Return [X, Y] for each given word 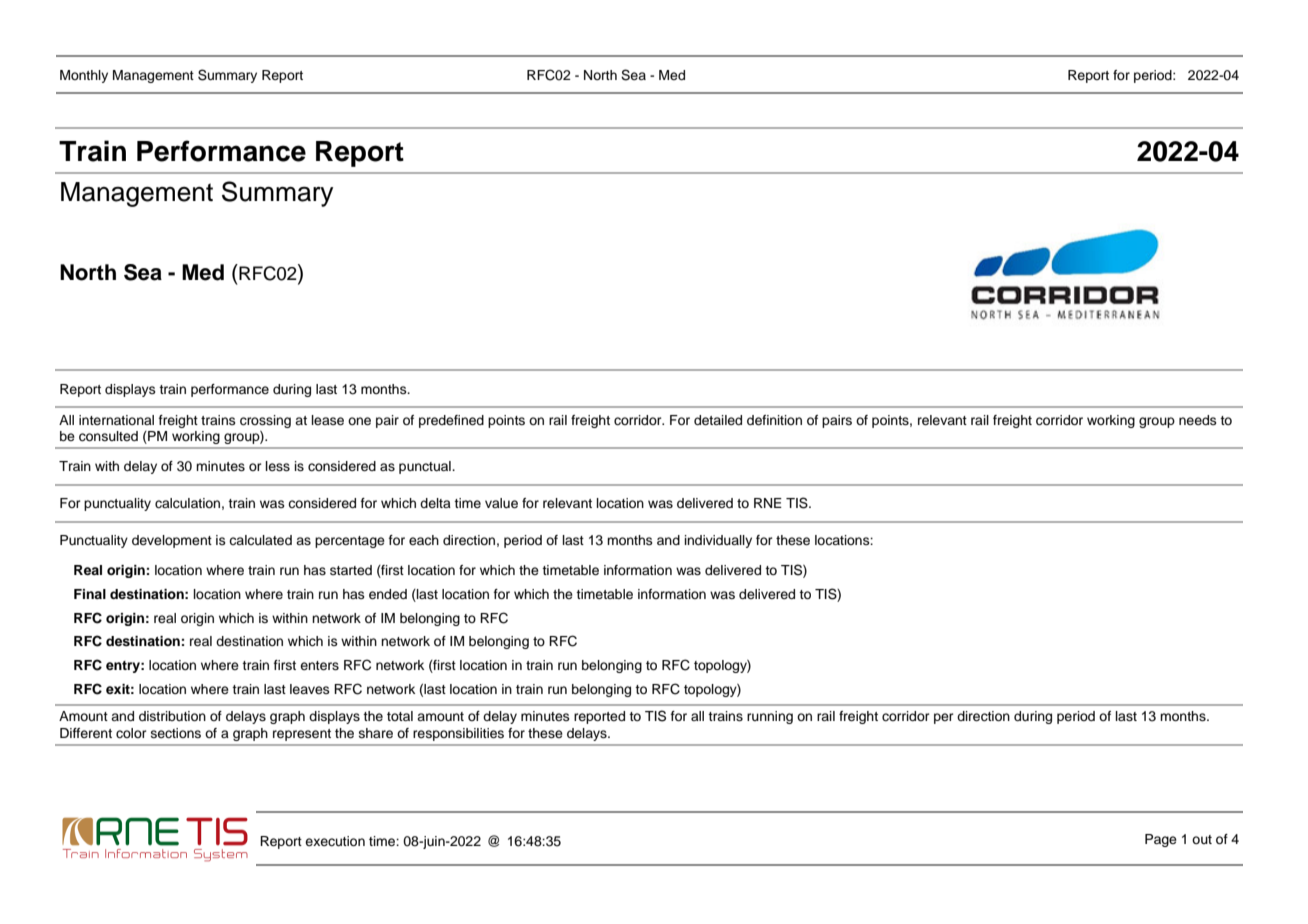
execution [335, 841]
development [172, 541]
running [770, 717]
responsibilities [458, 734]
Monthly [84, 76]
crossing [265, 421]
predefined [451, 421]
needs [1198, 420]
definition [774, 420]
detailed [718, 420]
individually [718, 541]
